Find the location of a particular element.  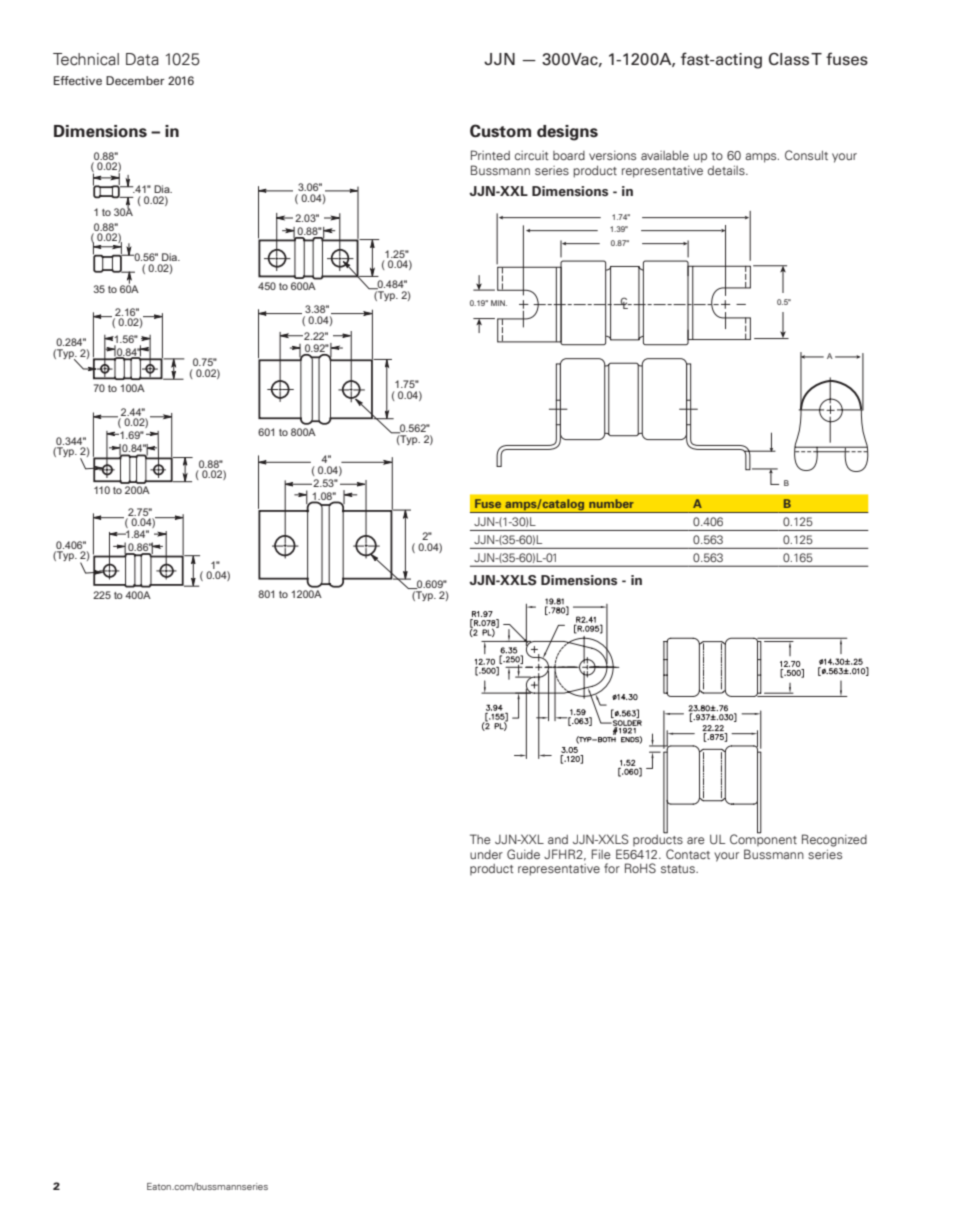

Custom is located at coordinates (500, 131).
